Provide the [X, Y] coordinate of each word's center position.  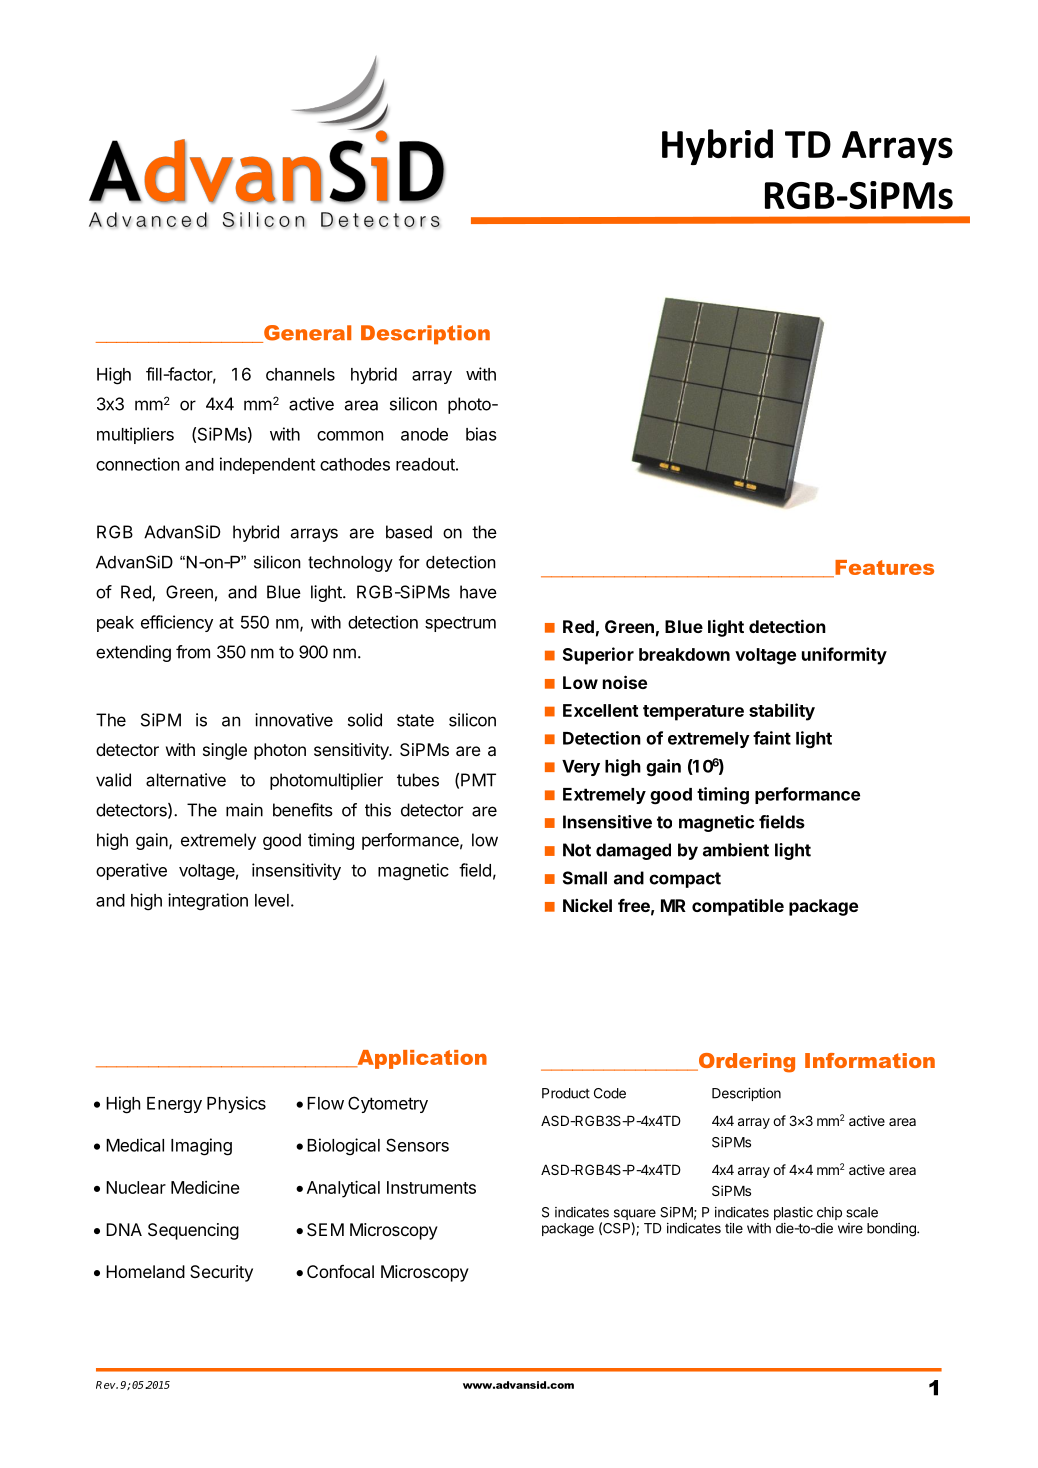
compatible [738, 907]
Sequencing [193, 1231]
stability [782, 712]
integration [208, 902]
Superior [598, 656]
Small [585, 878]
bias [481, 434]
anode [424, 434]
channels [300, 374]
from [193, 652]
